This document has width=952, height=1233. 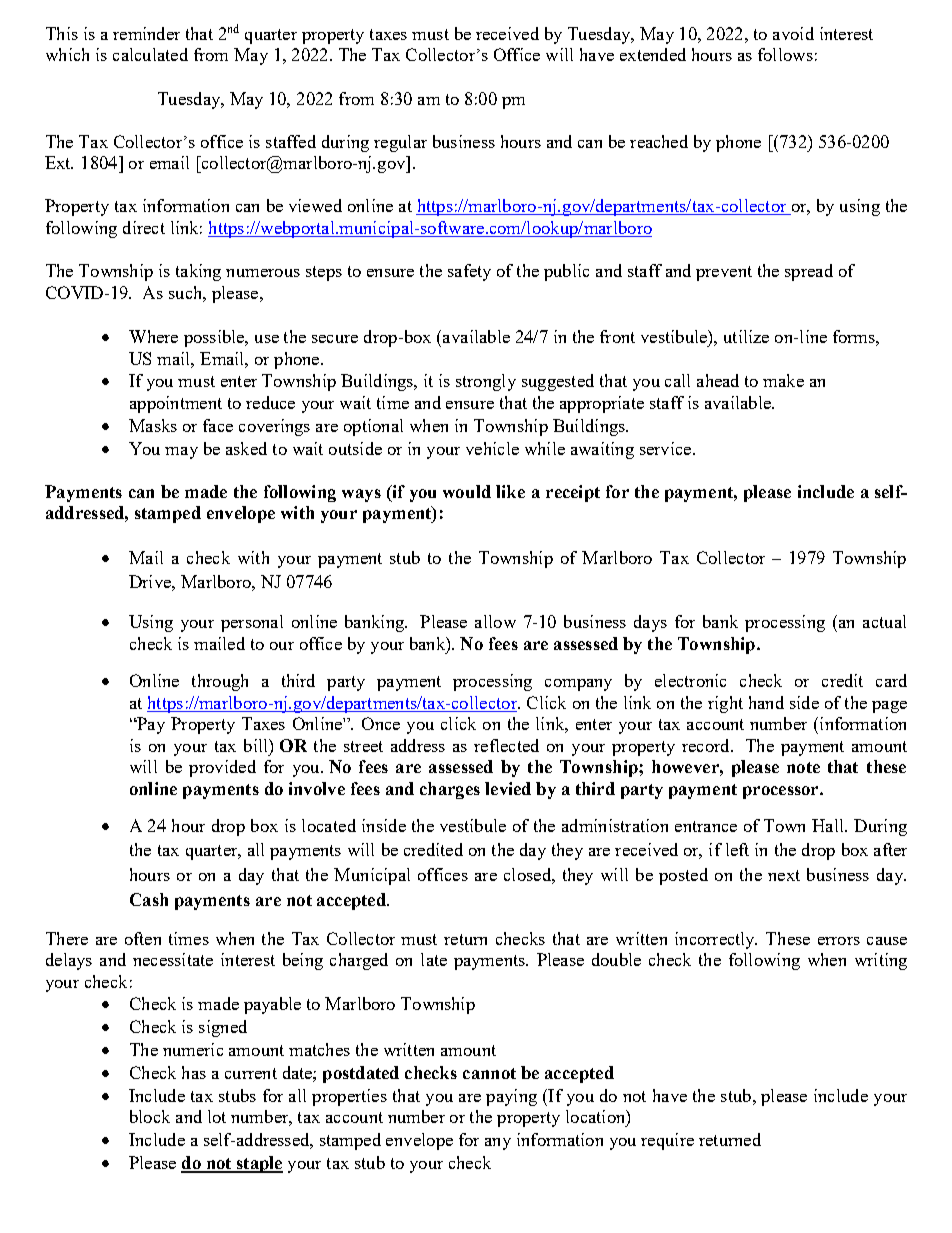 What do you see at coordinates (146, 33) in the document?
I see `reminder` at bounding box center [146, 33].
